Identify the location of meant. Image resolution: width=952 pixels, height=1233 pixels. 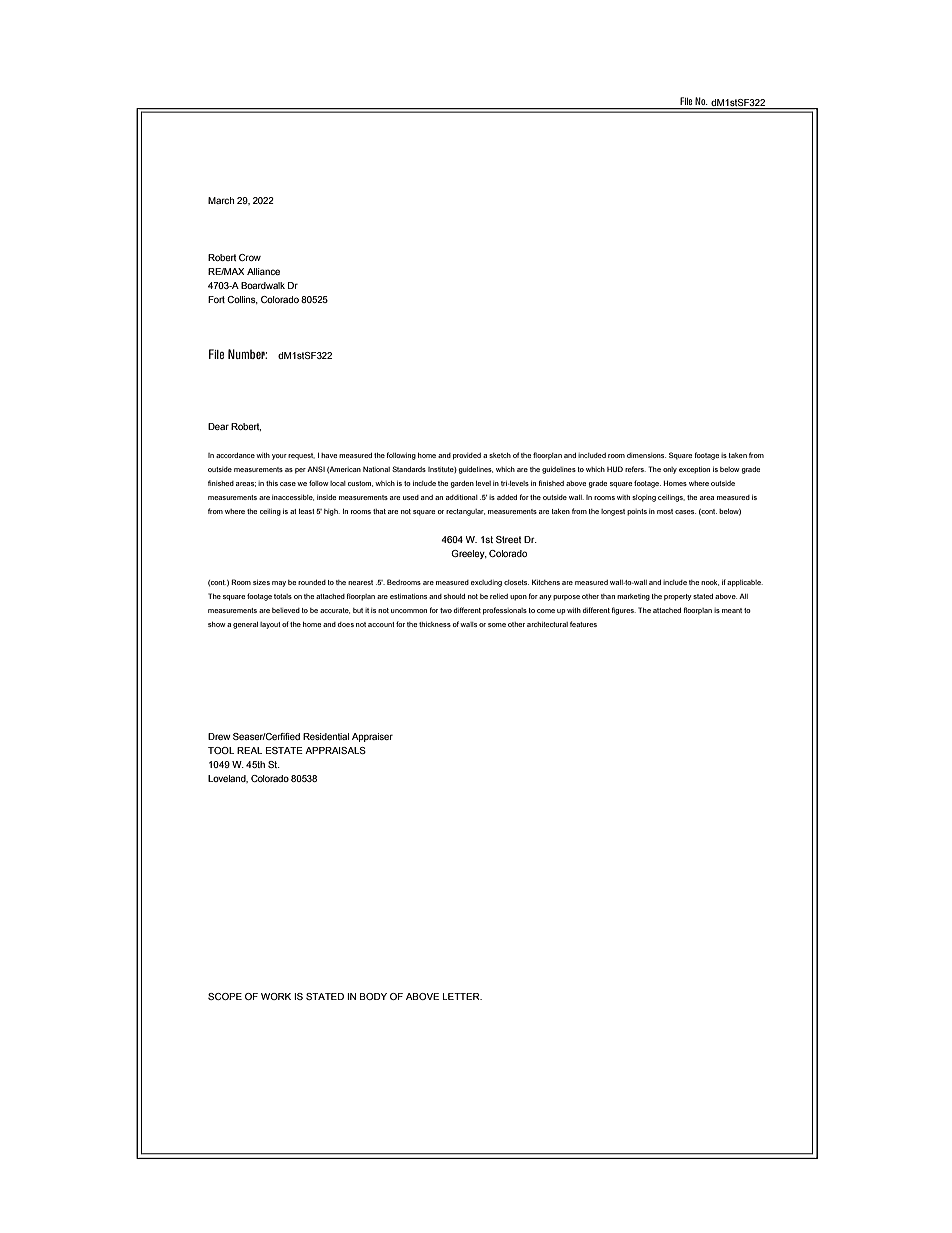
(732, 610).
